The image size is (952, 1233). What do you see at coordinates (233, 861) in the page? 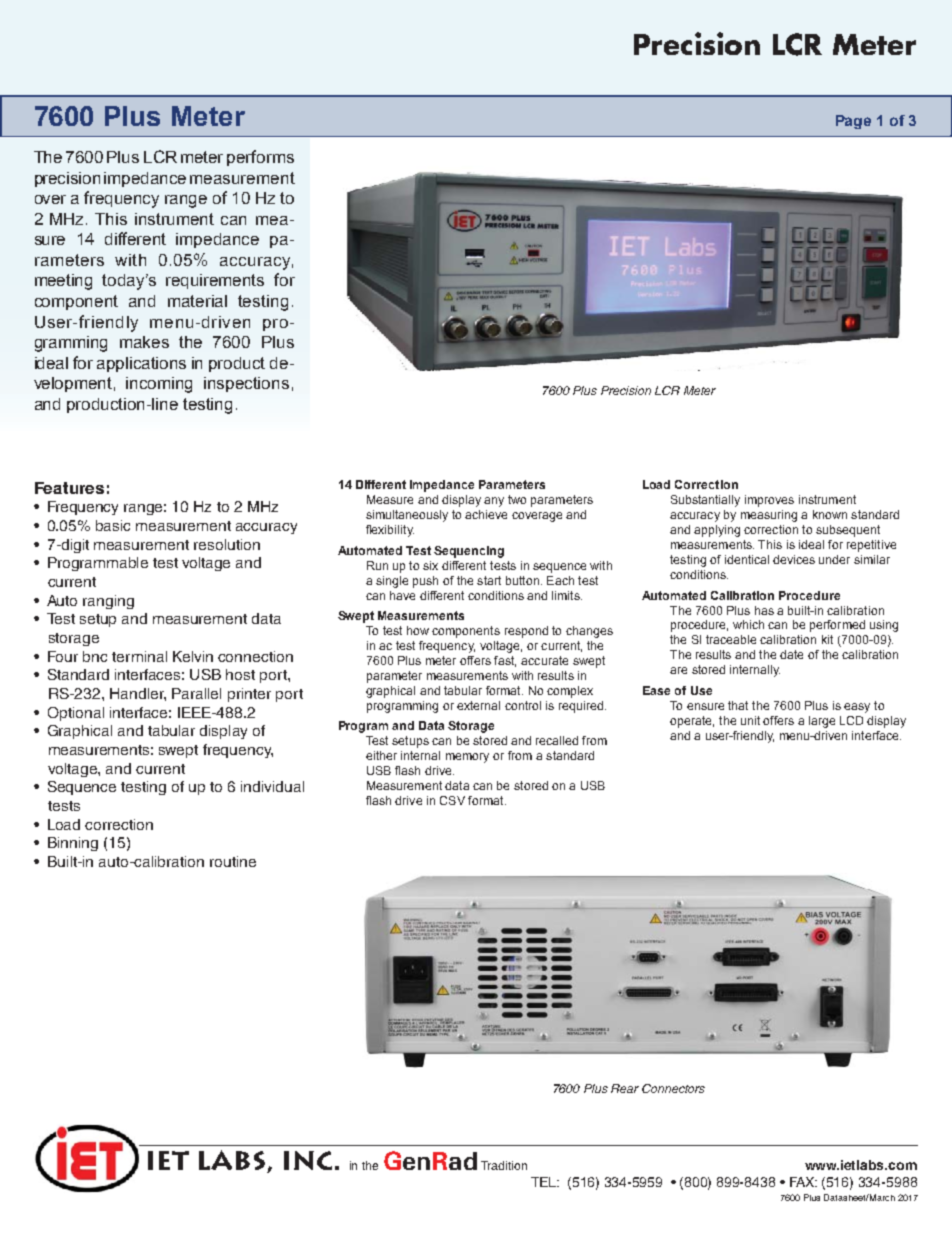
I see `routine` at bounding box center [233, 861].
